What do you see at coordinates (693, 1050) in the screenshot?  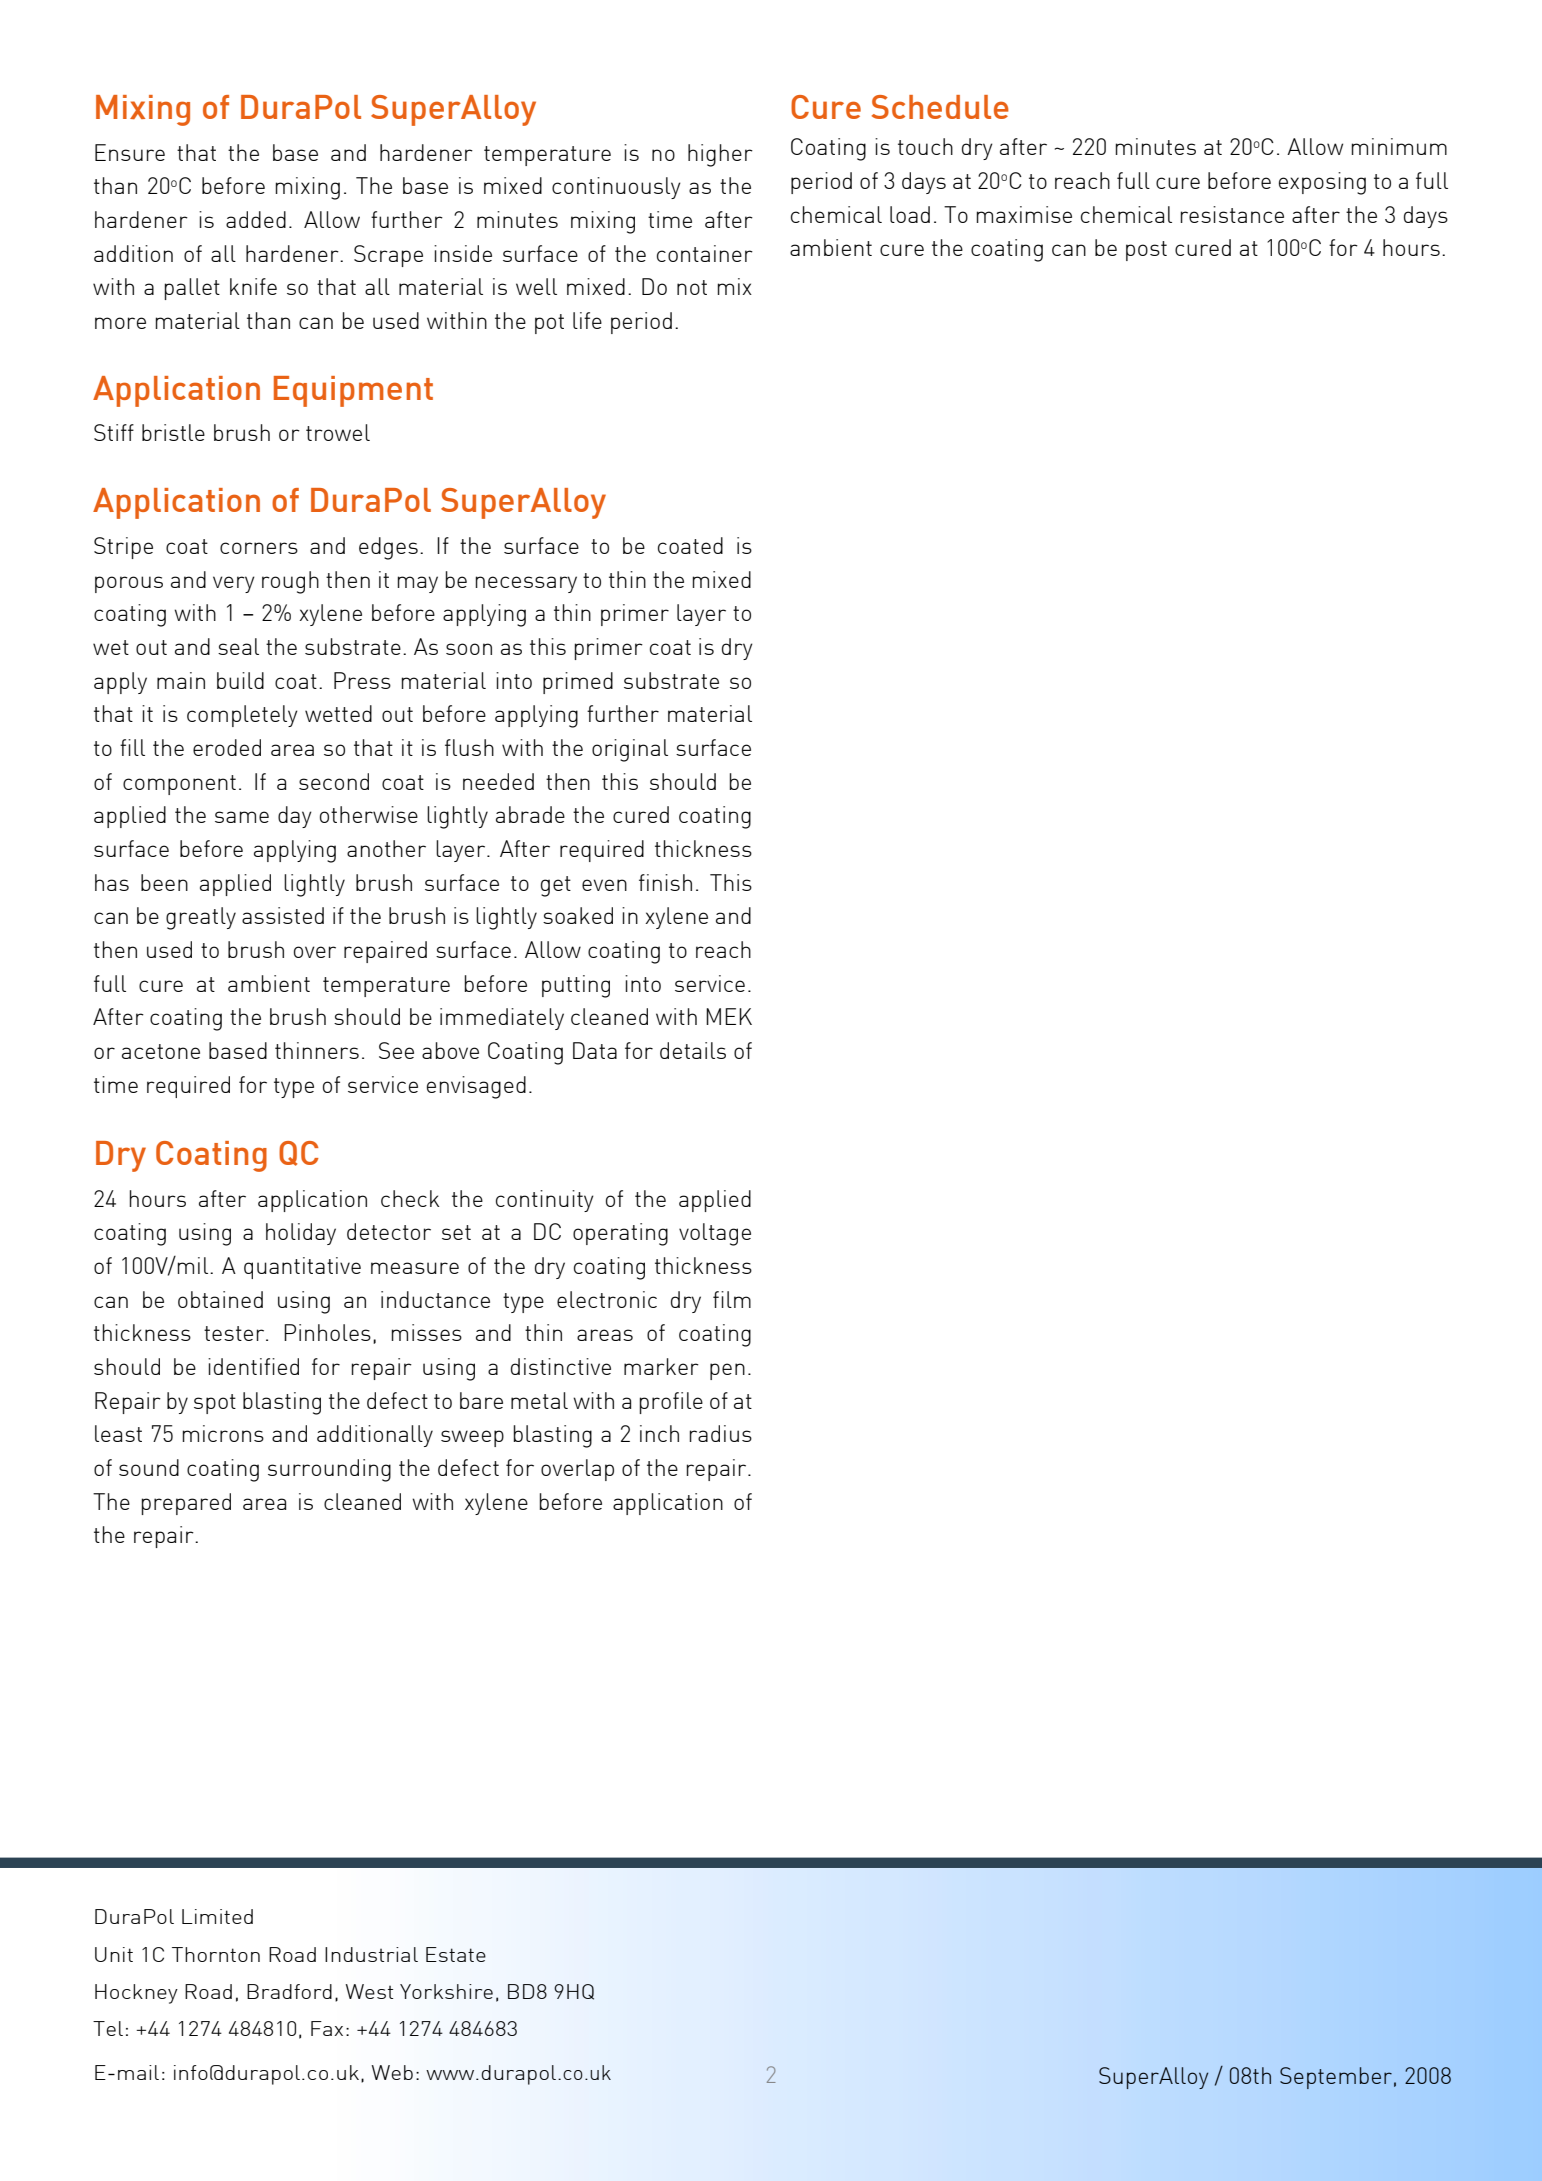 I see `details` at bounding box center [693, 1050].
